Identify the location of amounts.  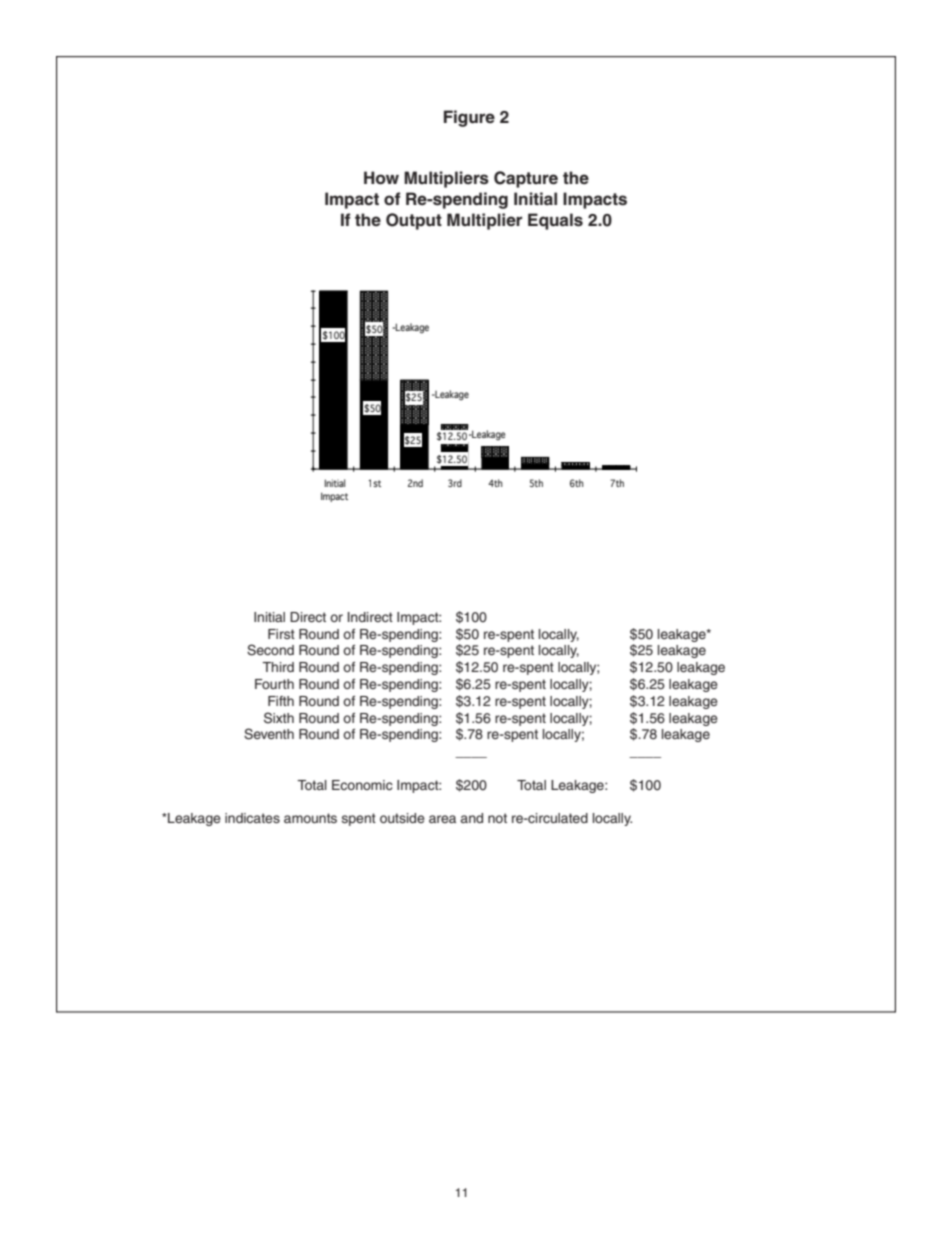
(310, 818).
